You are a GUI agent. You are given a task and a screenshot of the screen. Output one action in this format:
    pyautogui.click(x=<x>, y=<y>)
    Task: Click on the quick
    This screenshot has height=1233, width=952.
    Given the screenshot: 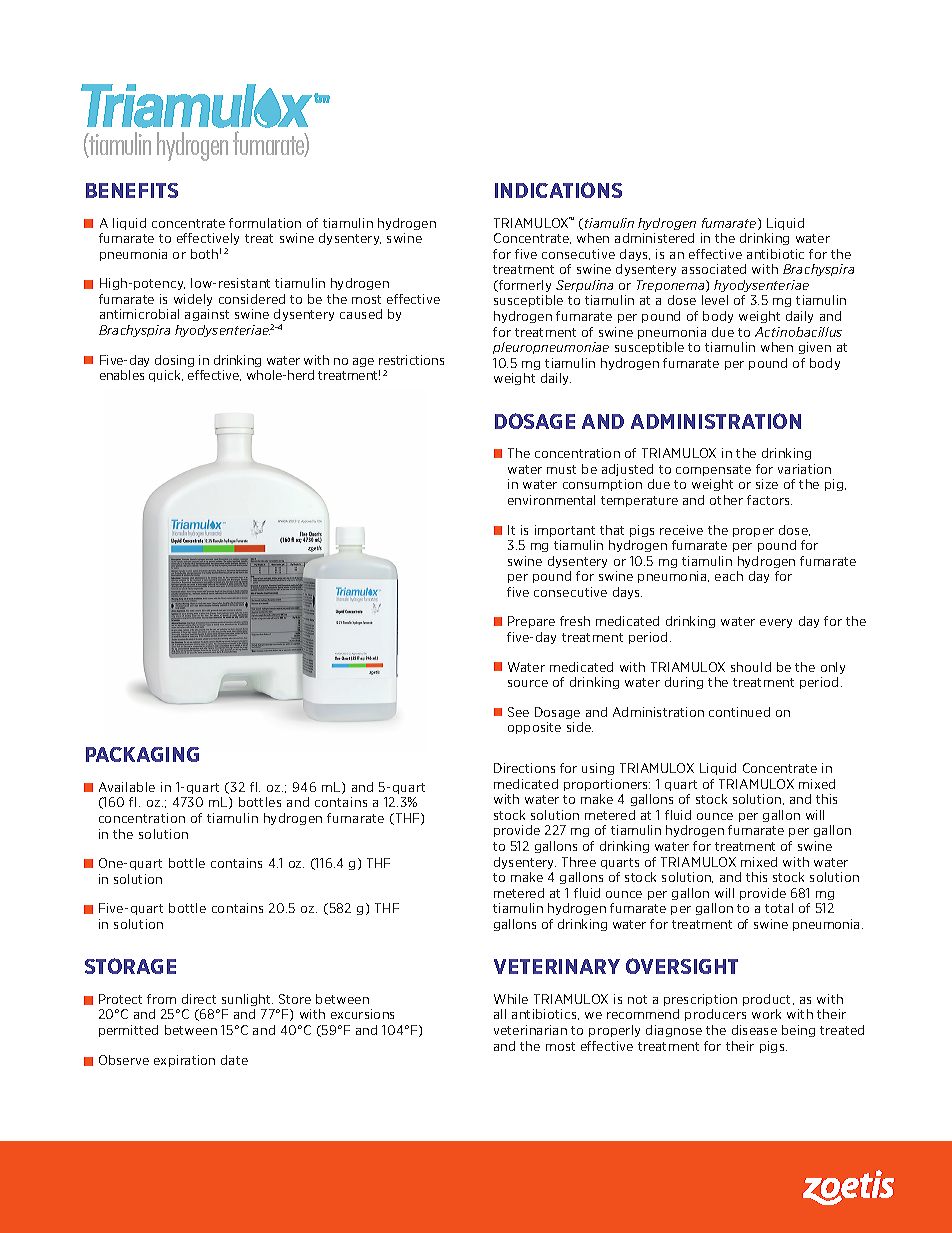 What is the action you would take?
    pyautogui.click(x=166, y=376)
